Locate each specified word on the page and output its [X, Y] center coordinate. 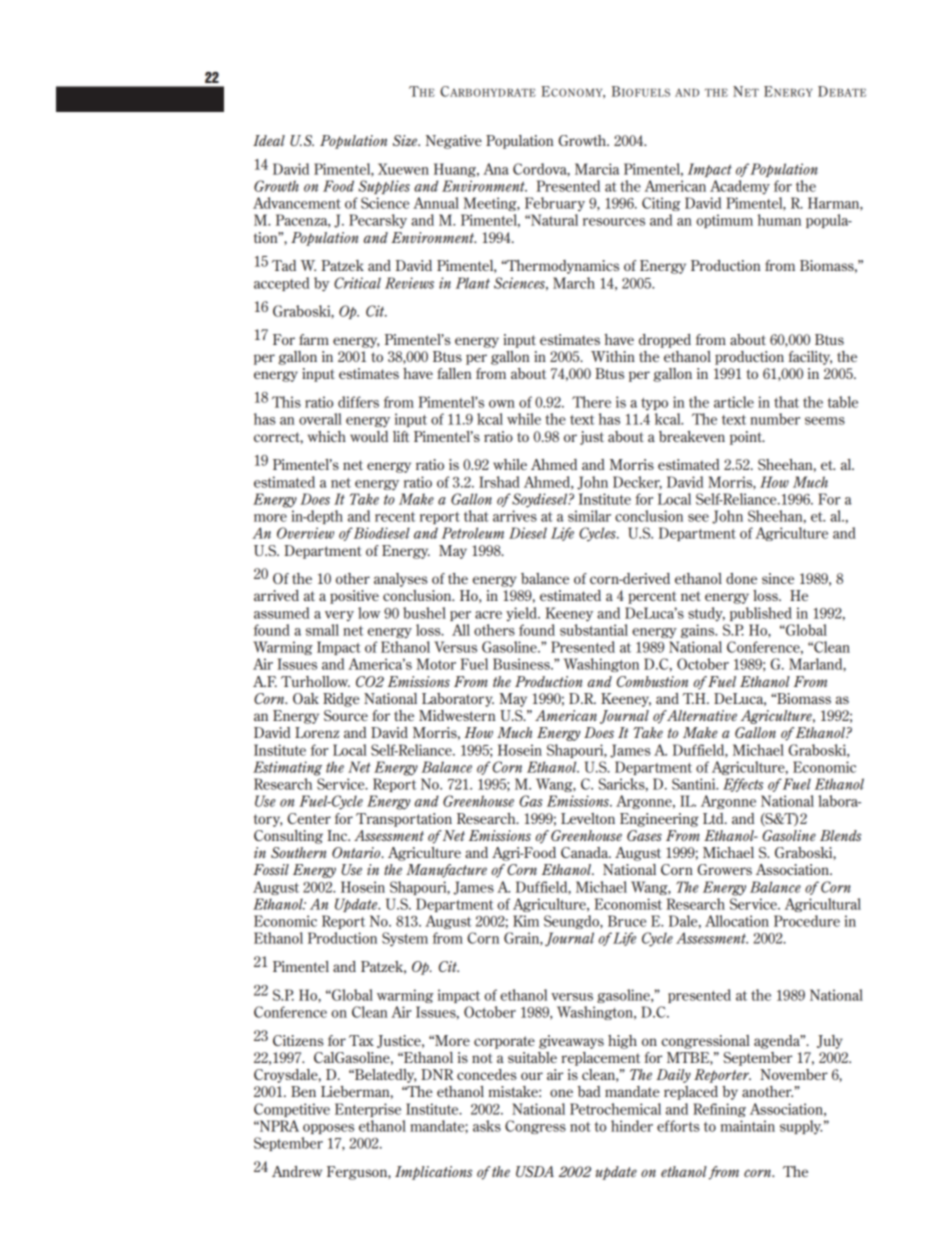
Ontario [357, 852]
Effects [743, 785]
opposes [328, 1129]
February [555, 204]
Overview [305, 533]
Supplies [384, 187]
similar [589, 516]
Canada [586, 852]
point [747, 438]
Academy [740, 187]
